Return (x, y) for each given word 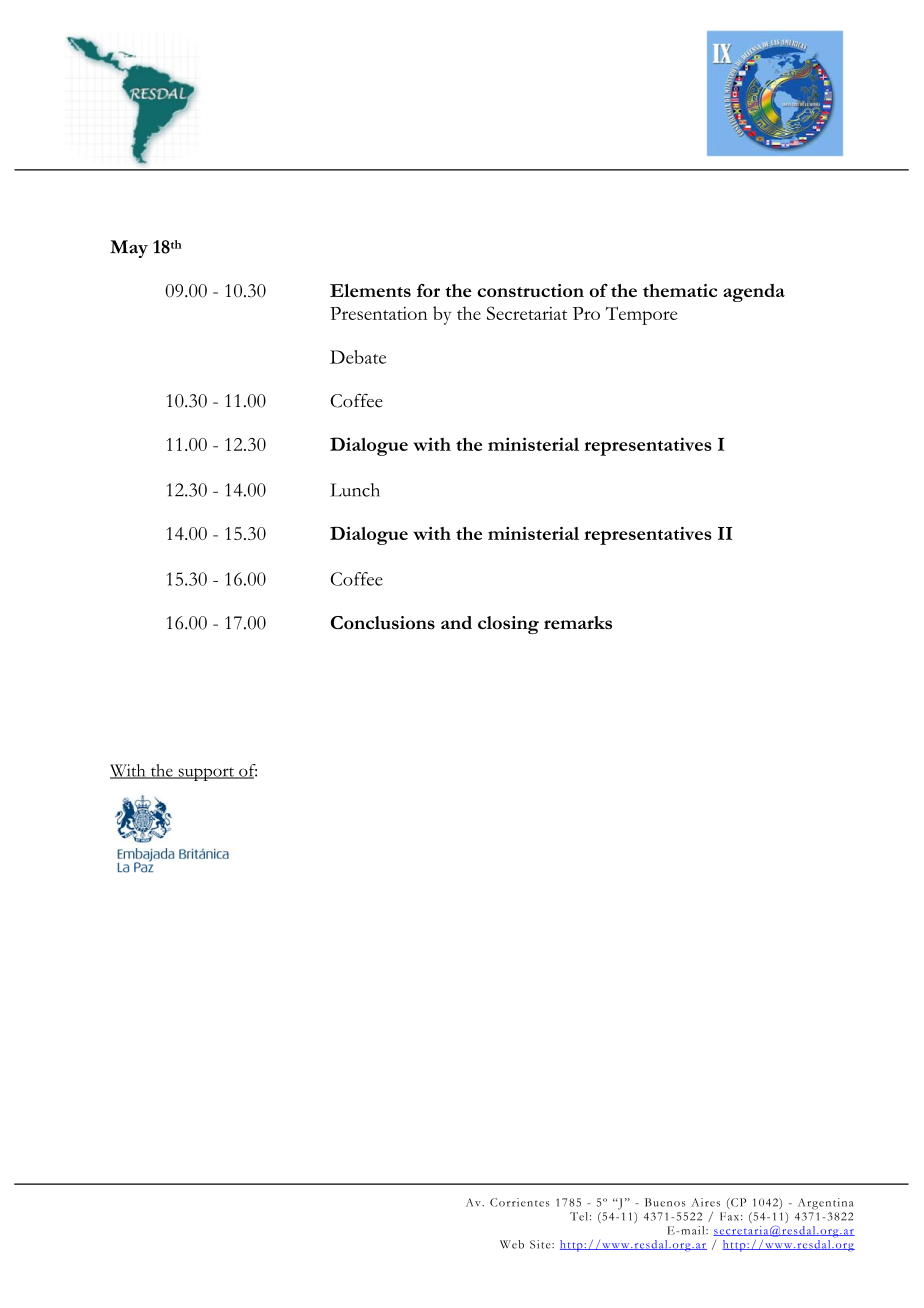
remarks (578, 623)
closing (508, 625)
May (129, 249)
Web (512, 1244)
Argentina (825, 1204)
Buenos (665, 1202)
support (206, 774)
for (428, 290)
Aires (706, 1202)
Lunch (355, 490)
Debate (358, 357)
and (456, 622)
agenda (754, 293)
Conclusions (383, 623)
